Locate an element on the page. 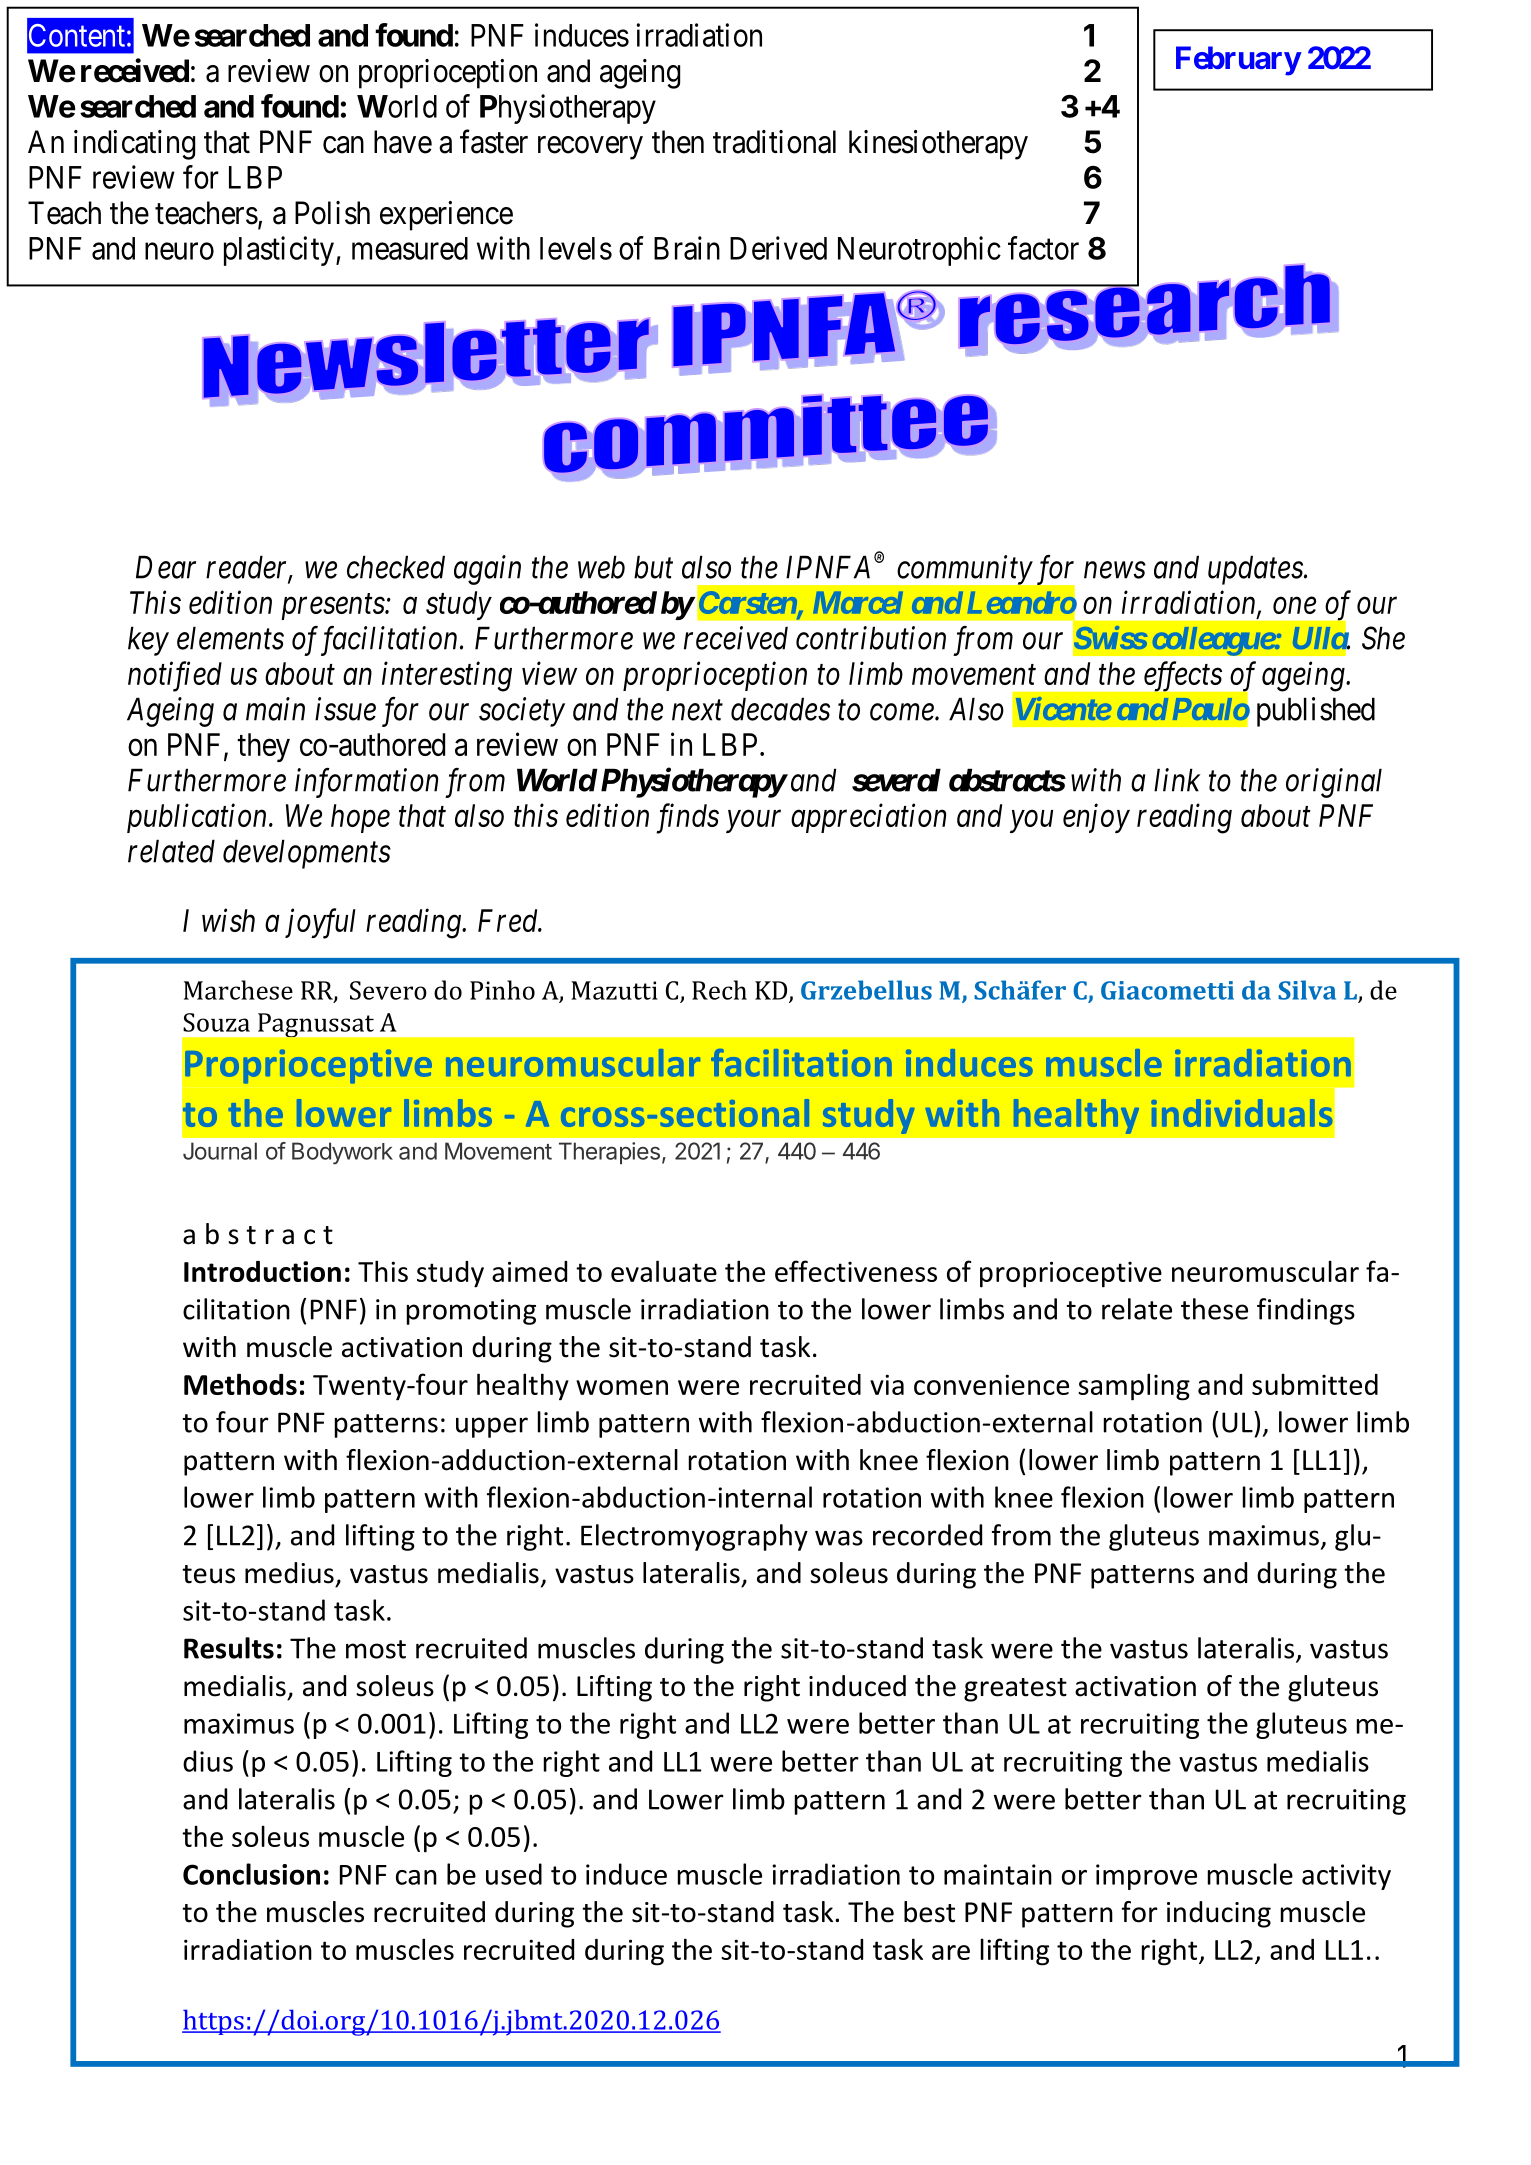 This image has height=2165, width=1531. have is located at coordinates (403, 142).
